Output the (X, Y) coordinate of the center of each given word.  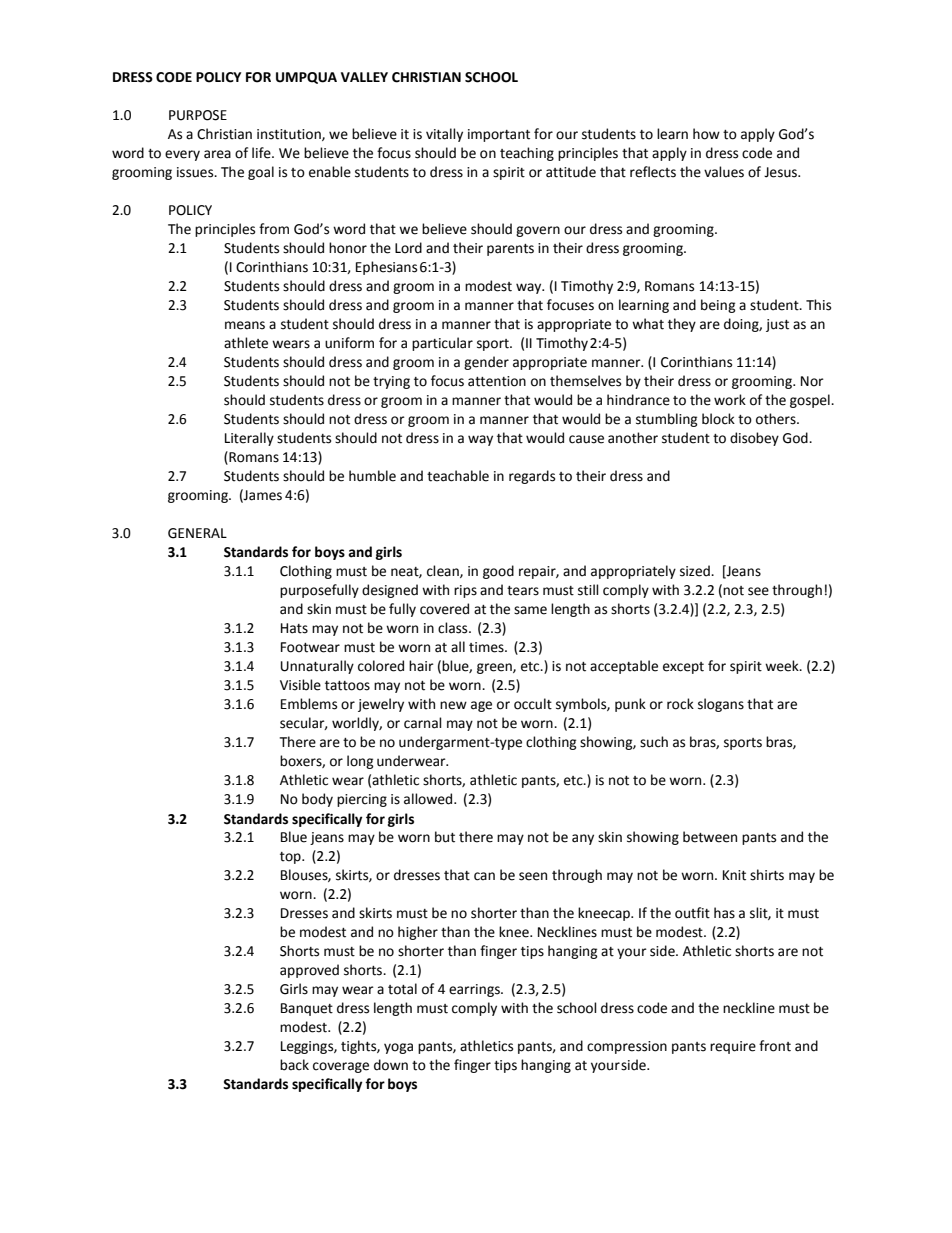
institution (290, 135)
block (718, 419)
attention (497, 381)
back (294, 1065)
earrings (475, 990)
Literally (249, 439)
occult (533, 704)
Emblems (309, 704)
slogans (721, 705)
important (499, 135)
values (724, 172)
